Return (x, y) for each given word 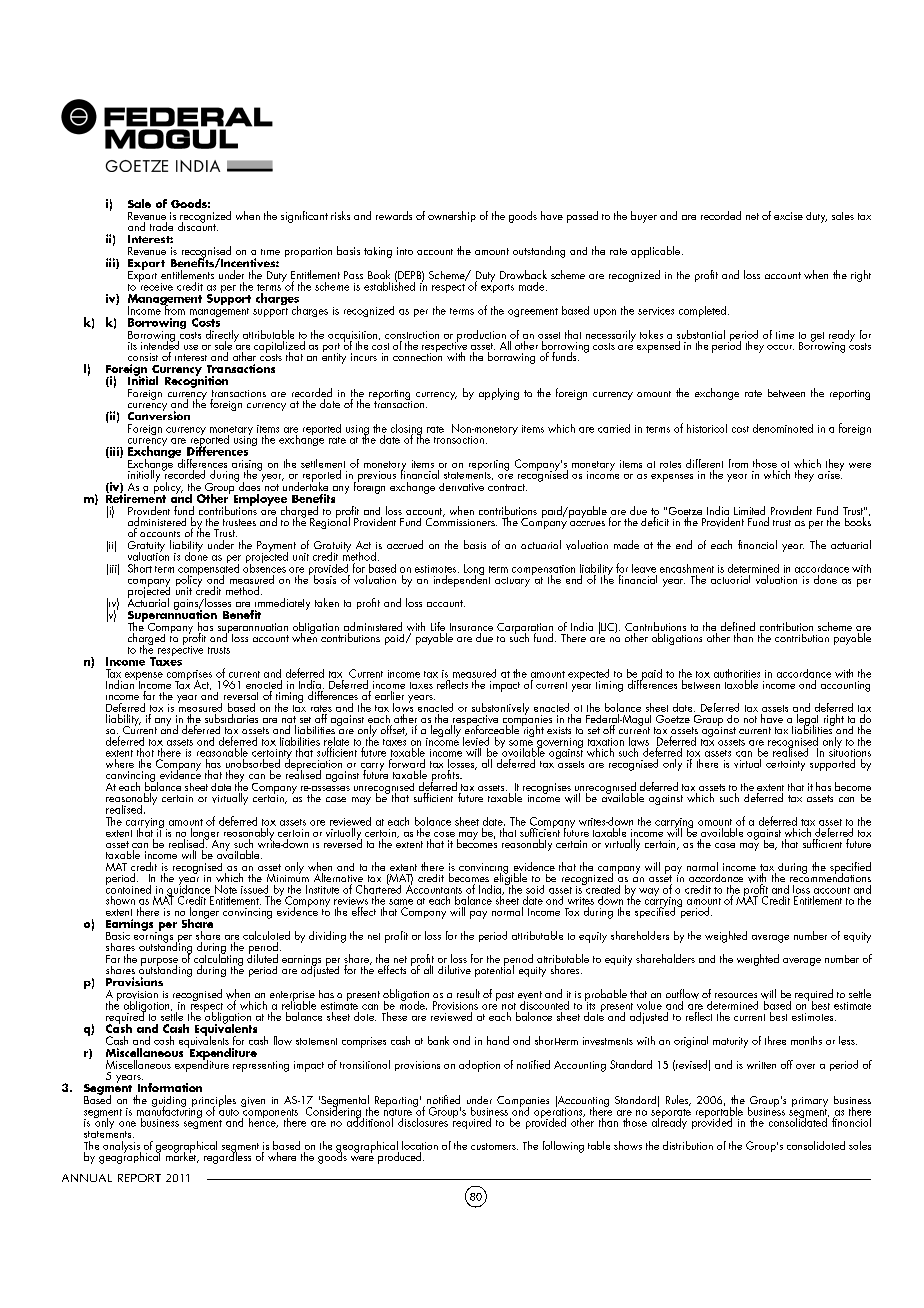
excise (788, 216)
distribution (688, 1145)
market (181, 1156)
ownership (452, 216)
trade (161, 226)
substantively (500, 710)
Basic (118, 936)
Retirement (136, 497)
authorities (737, 673)
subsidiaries (231, 718)
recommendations (830, 876)
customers (494, 1146)
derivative (461, 487)
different (704, 463)
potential (494, 970)
